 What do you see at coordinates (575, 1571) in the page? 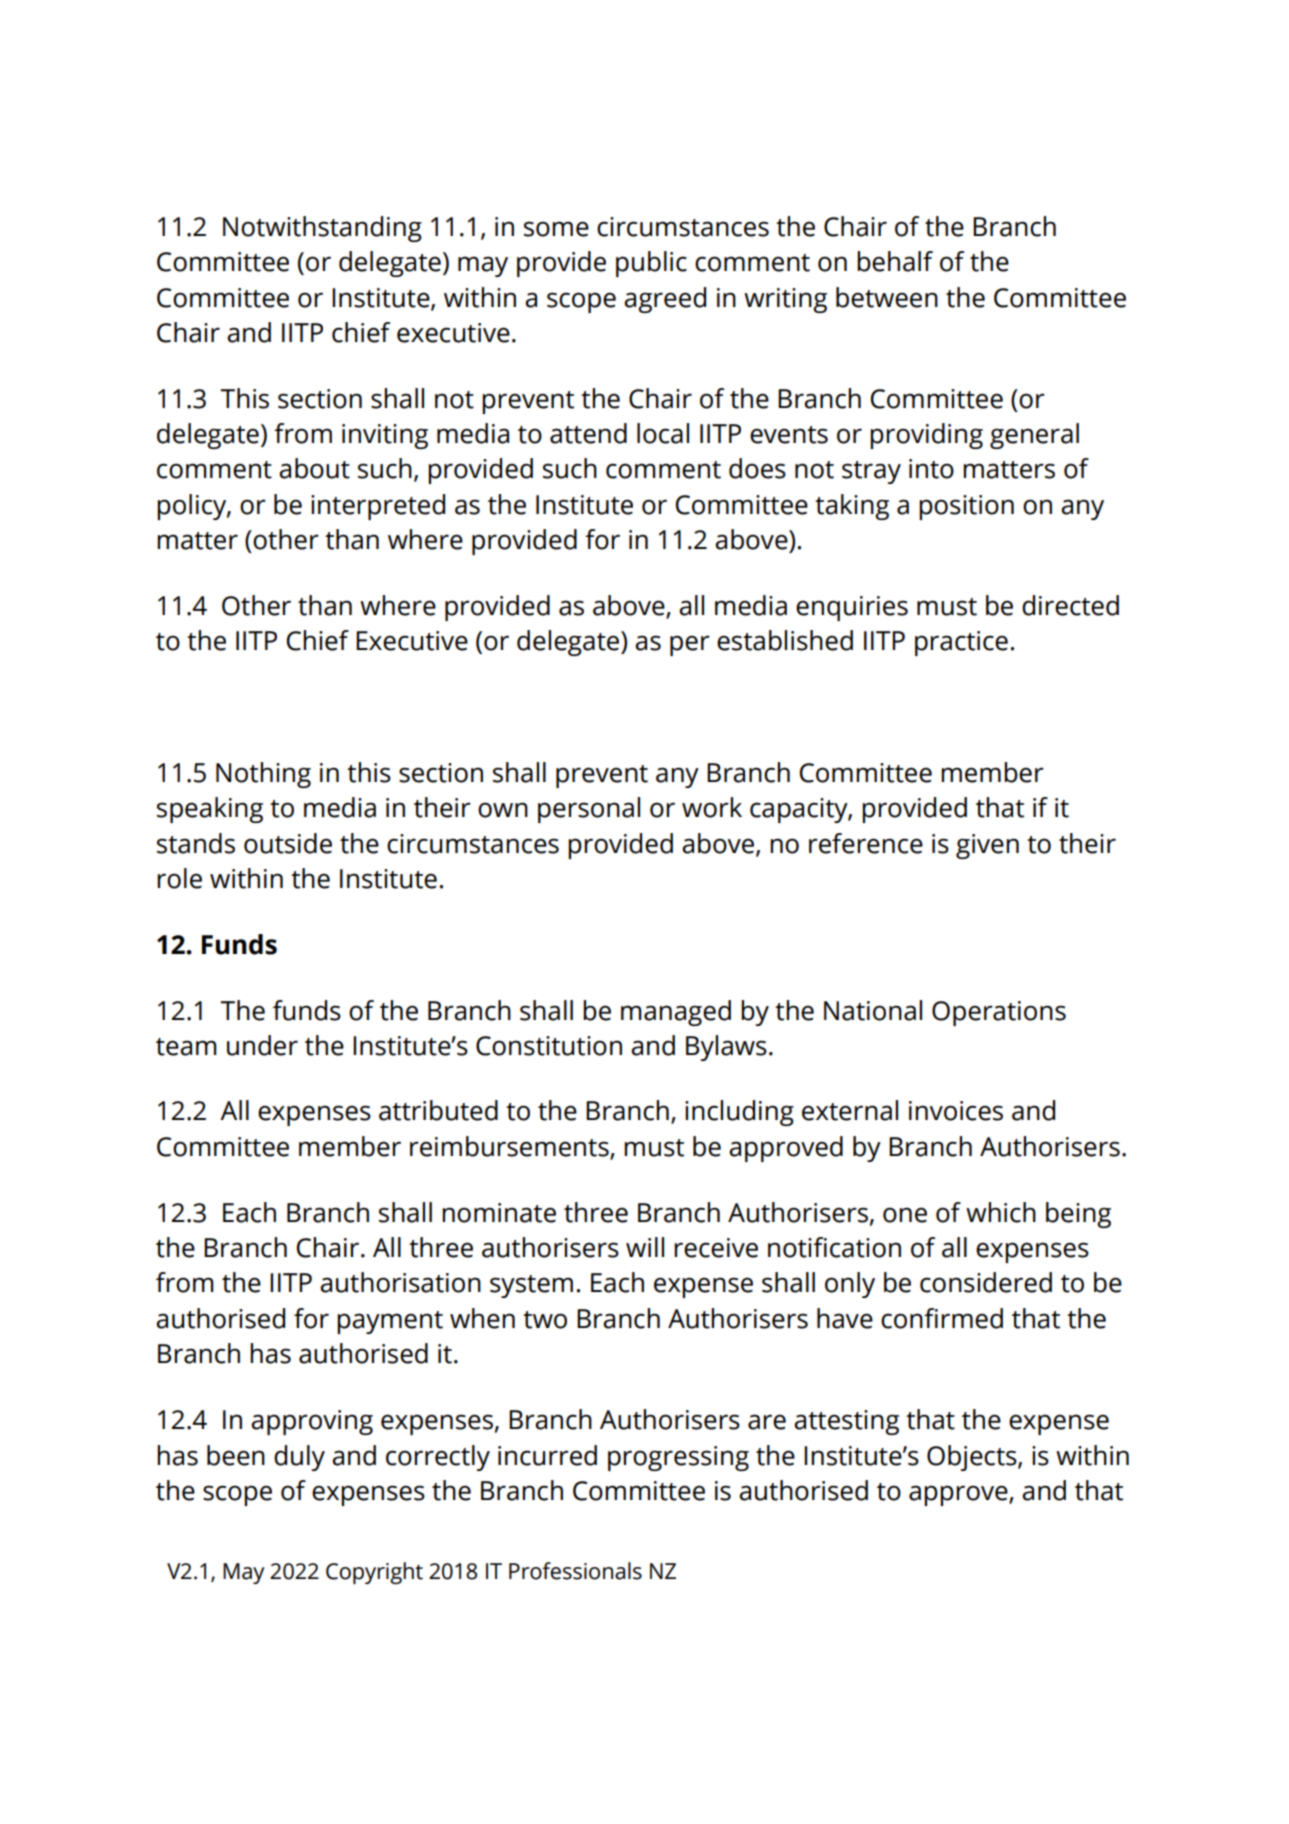
I see `Professionals` at bounding box center [575, 1571].
